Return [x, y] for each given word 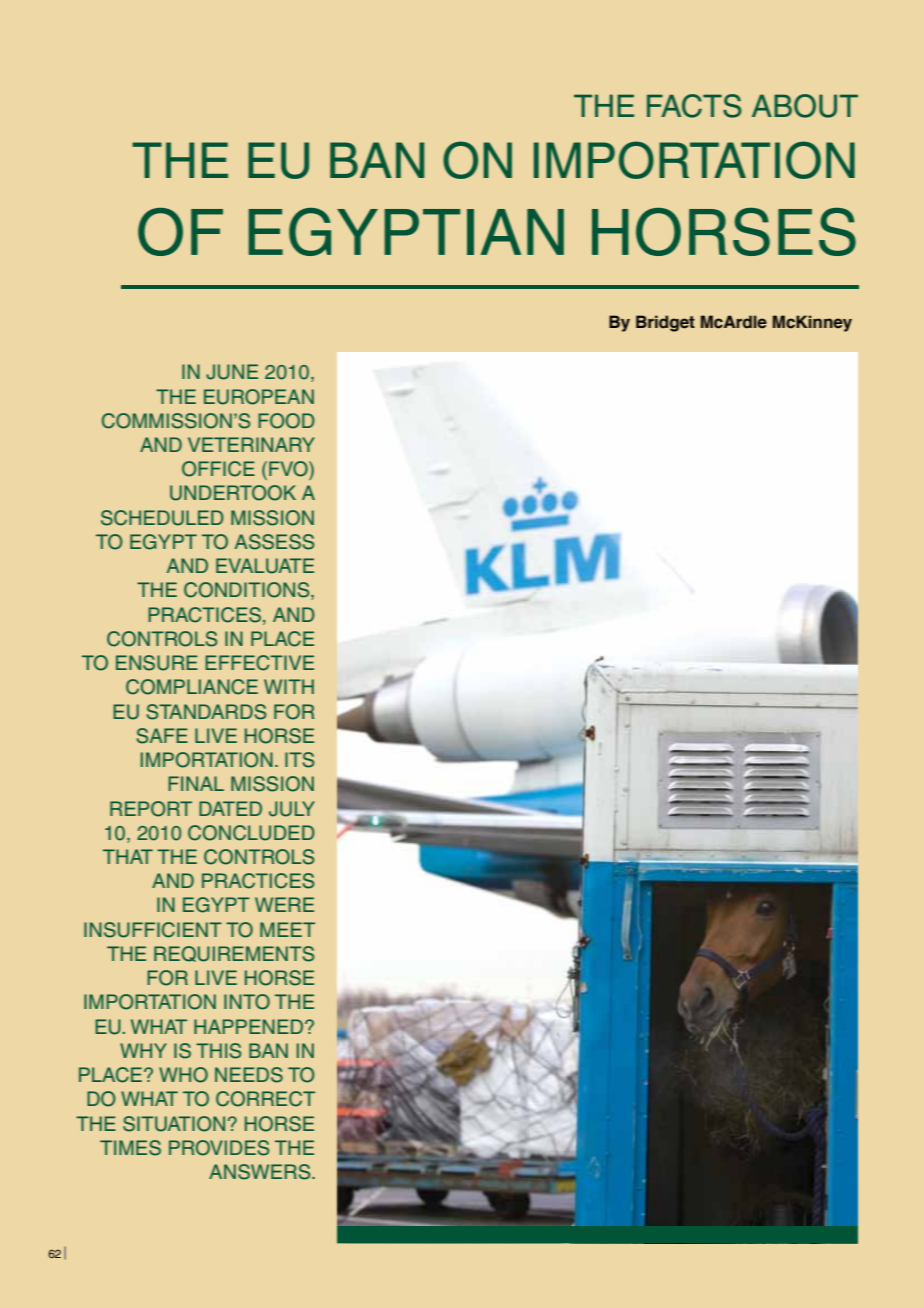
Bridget [665, 323]
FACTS [694, 106]
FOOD [286, 421]
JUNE [232, 372]
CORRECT [265, 1099]
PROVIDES [219, 1148]
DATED [230, 808]
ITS [299, 760]
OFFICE [218, 469]
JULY [292, 809]
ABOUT [805, 106]
